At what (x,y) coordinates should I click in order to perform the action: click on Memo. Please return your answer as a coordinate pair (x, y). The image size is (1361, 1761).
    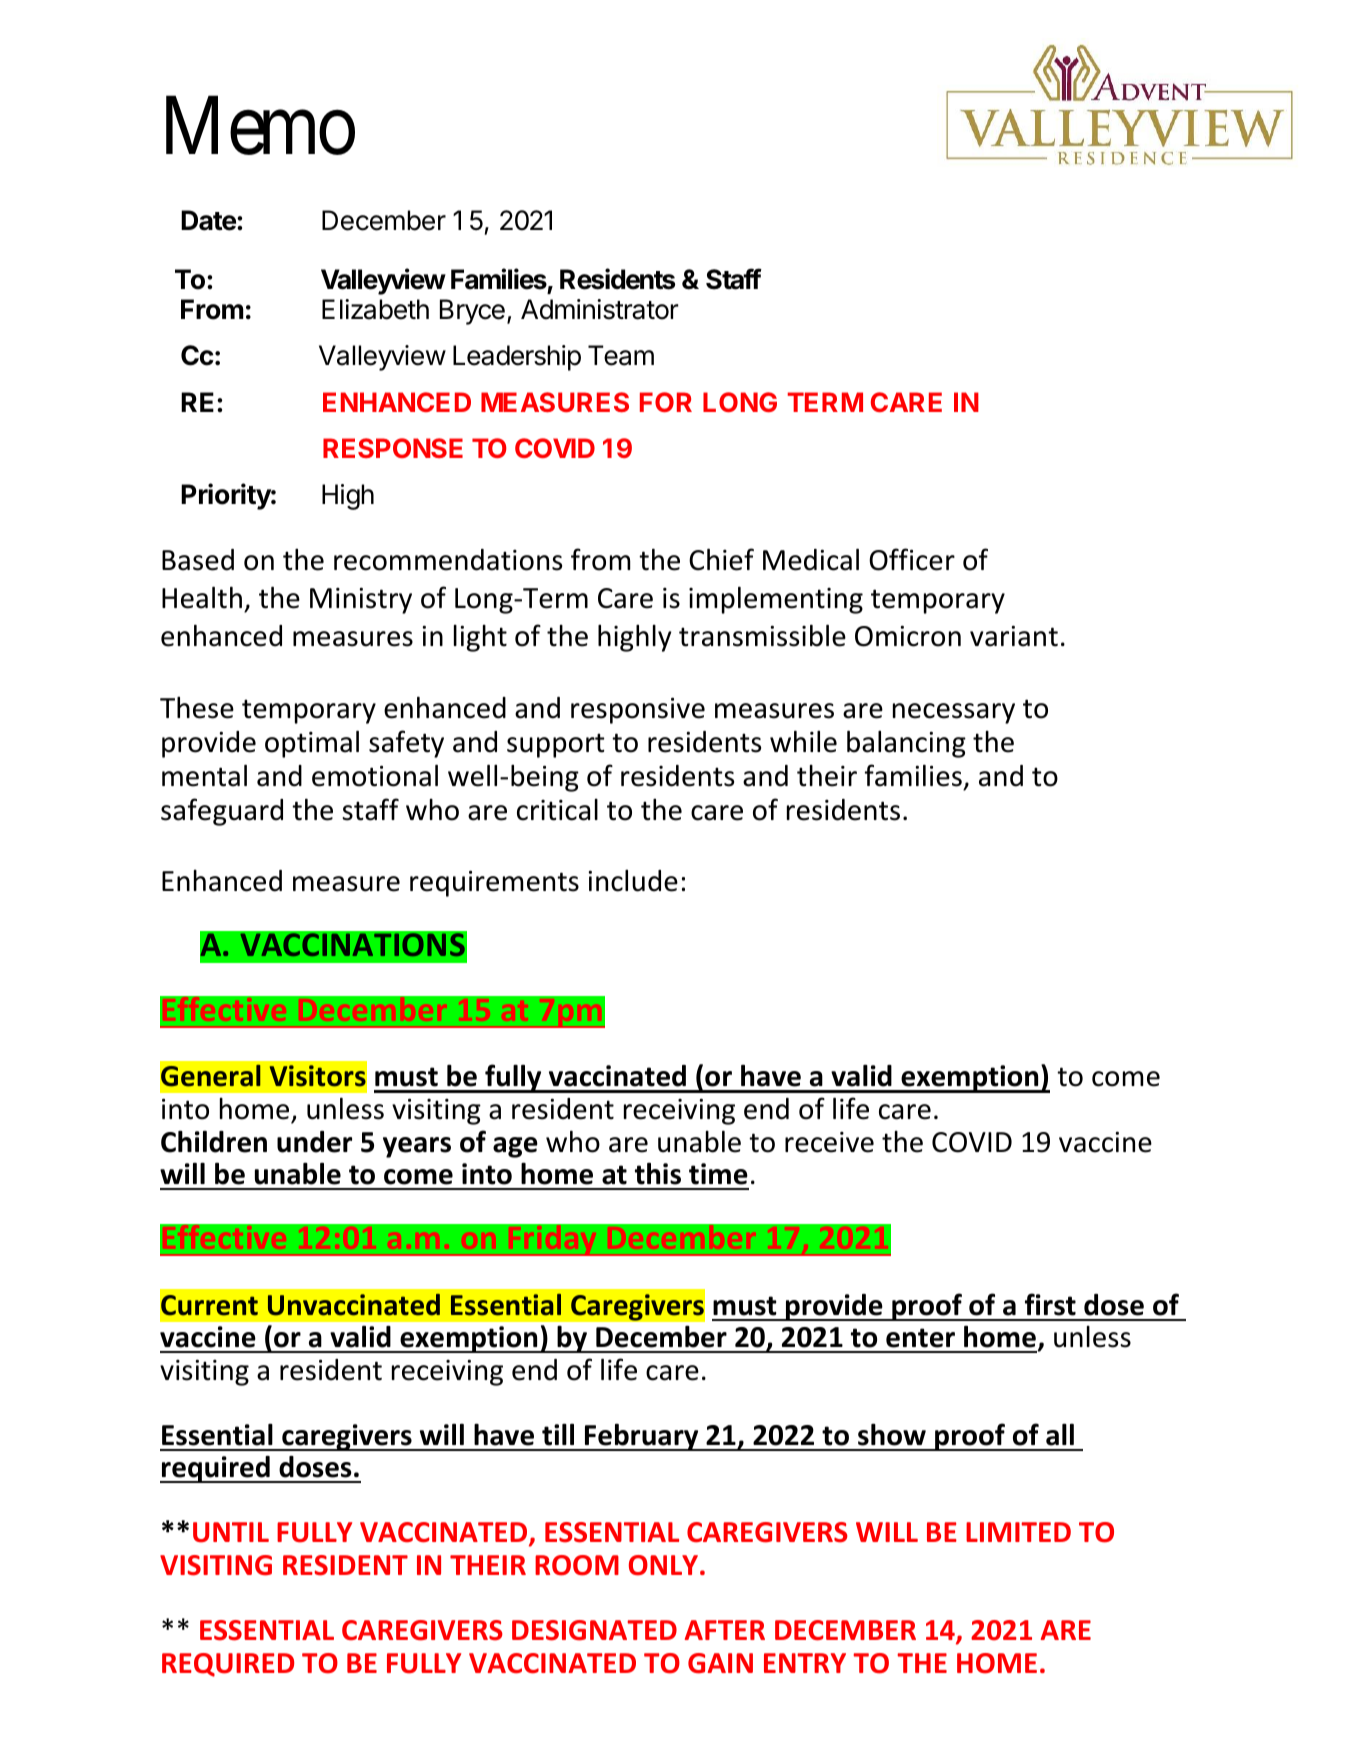
    Looking at the image, I should click on (260, 127).
